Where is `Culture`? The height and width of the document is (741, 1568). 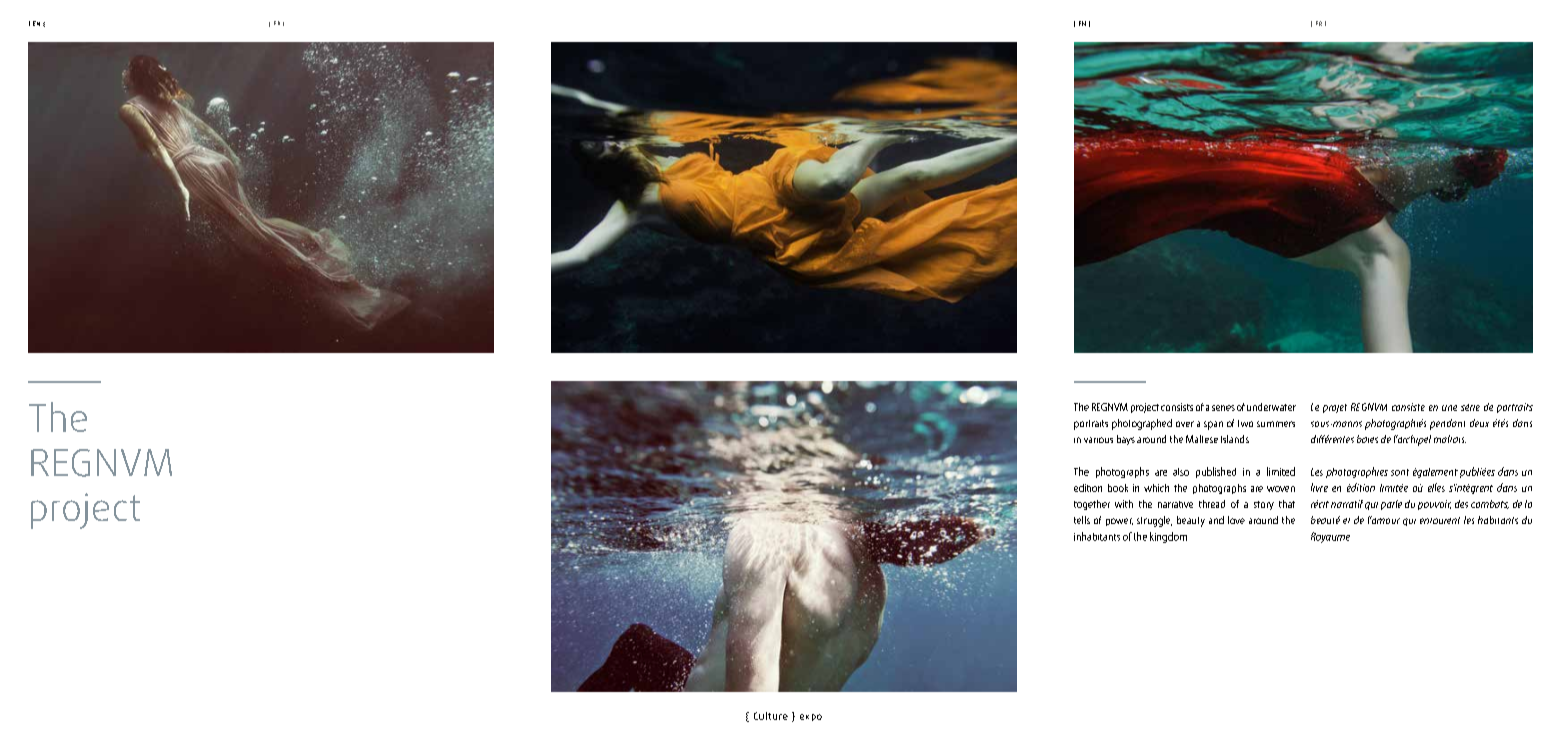
Culture is located at coordinates (771, 716).
